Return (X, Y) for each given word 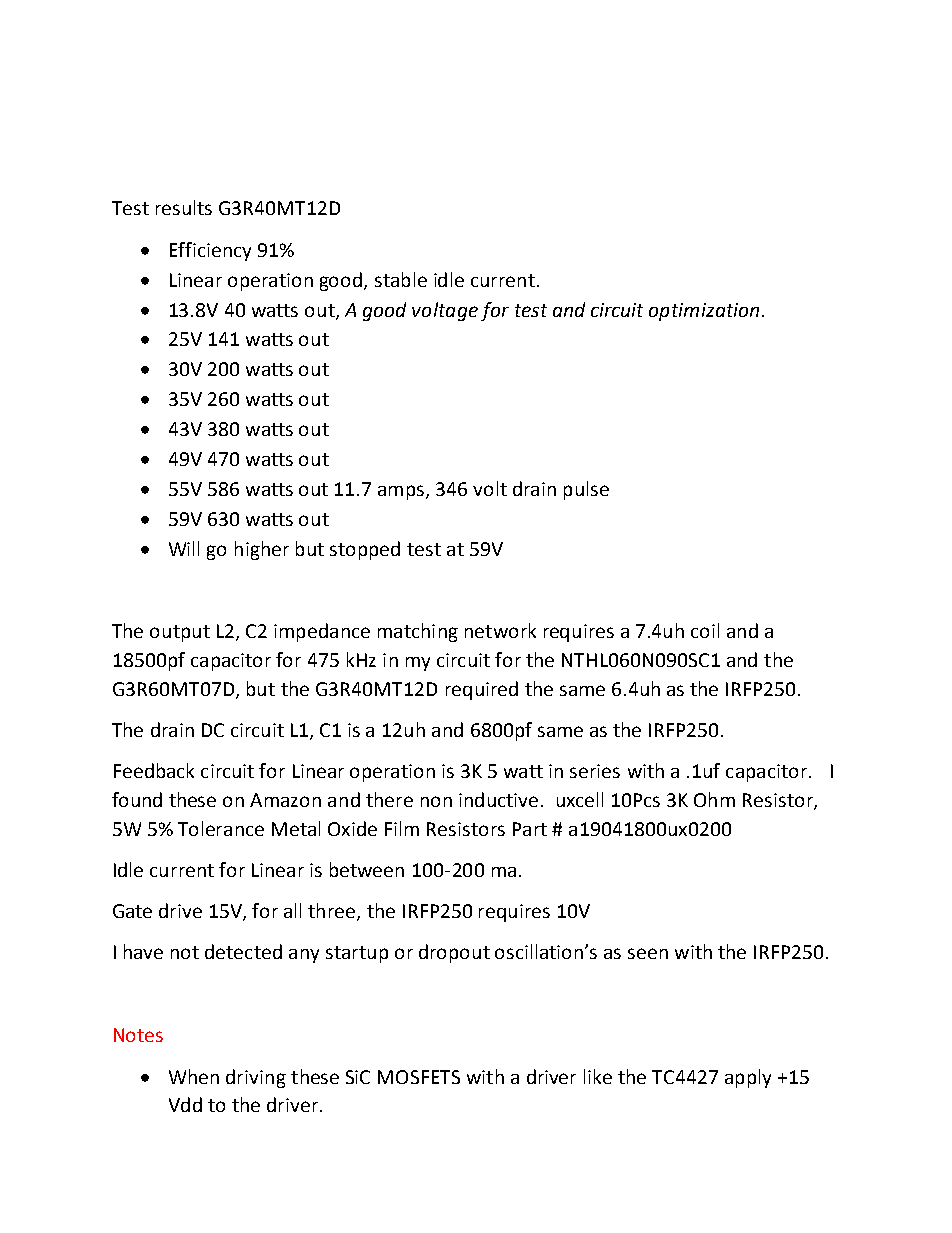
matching (418, 632)
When (194, 1076)
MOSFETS (419, 1077)
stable (401, 279)
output (180, 633)
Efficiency (210, 251)
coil (705, 630)
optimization (704, 312)
